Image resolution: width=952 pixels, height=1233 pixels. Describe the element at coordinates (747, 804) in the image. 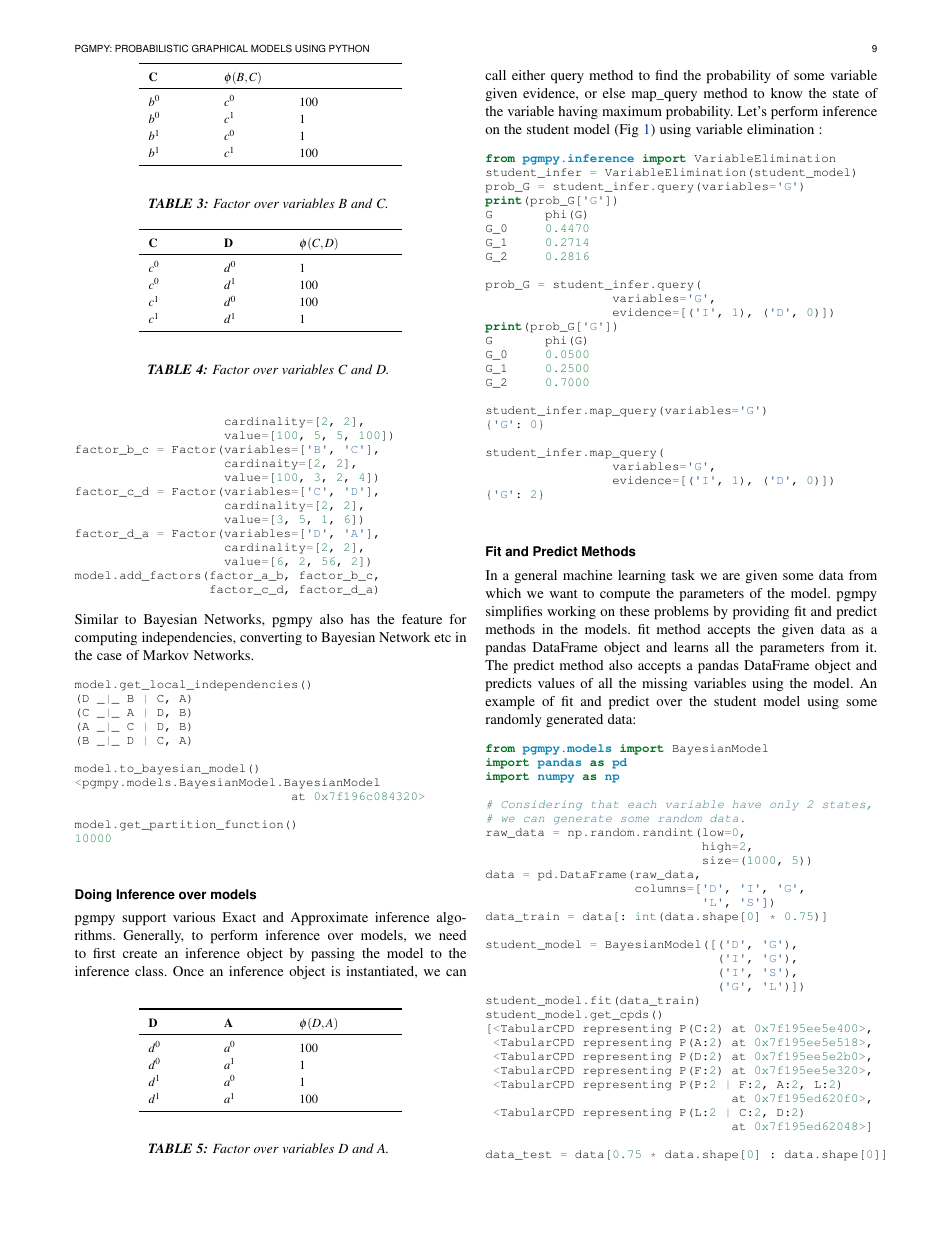

I see `have` at that location.
